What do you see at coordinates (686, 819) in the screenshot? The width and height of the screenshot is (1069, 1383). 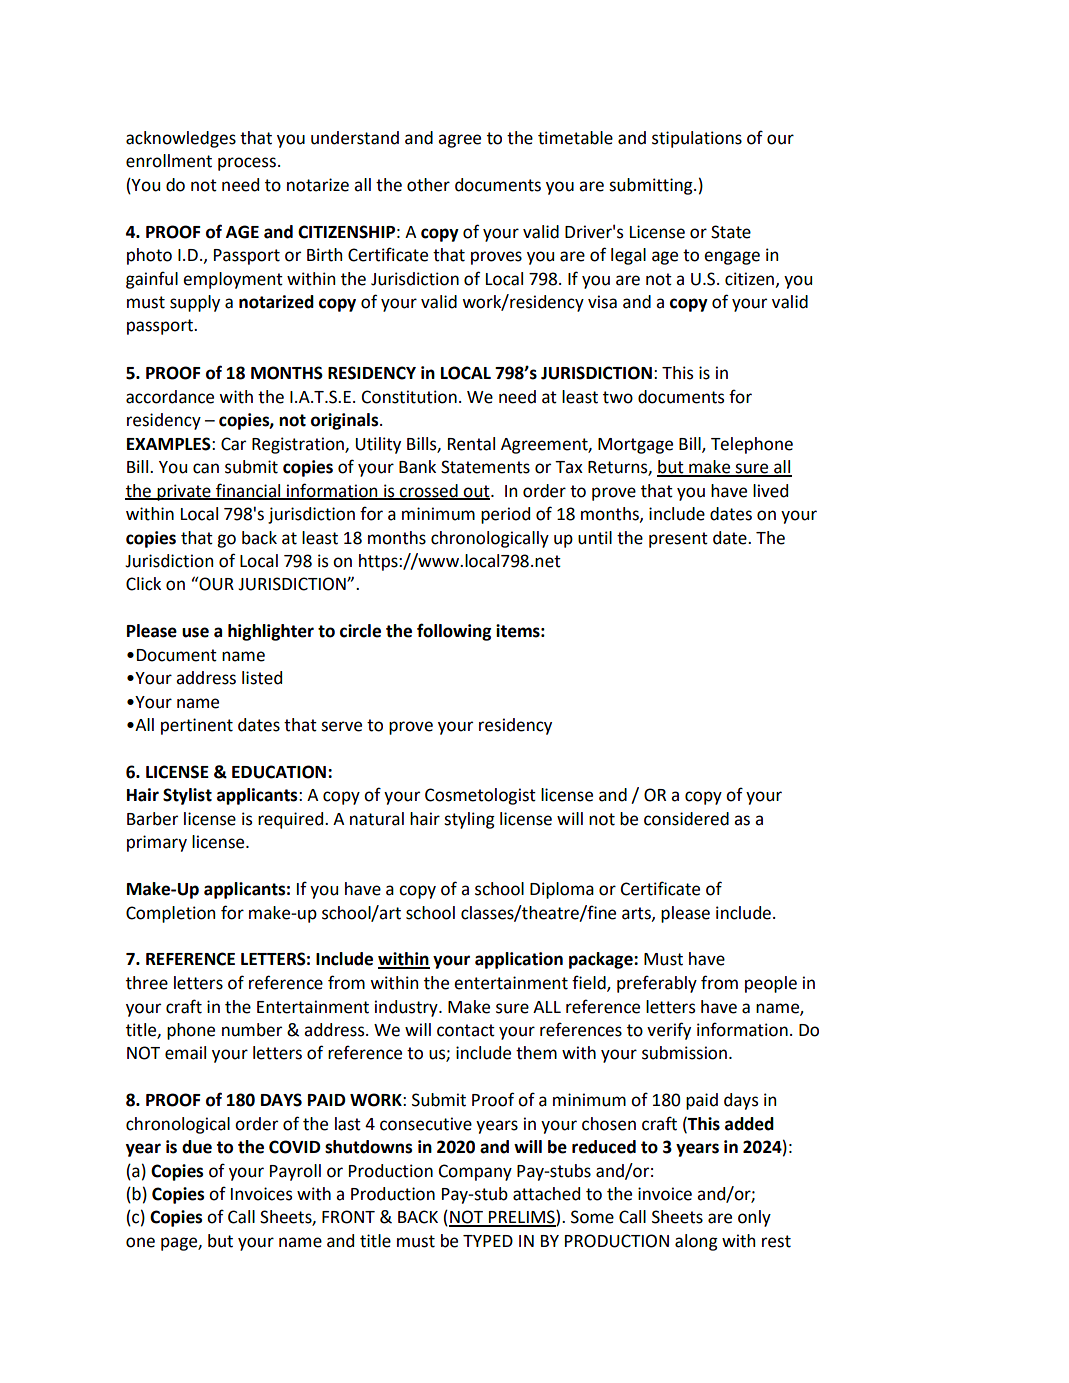 I see `considered` at bounding box center [686, 819].
